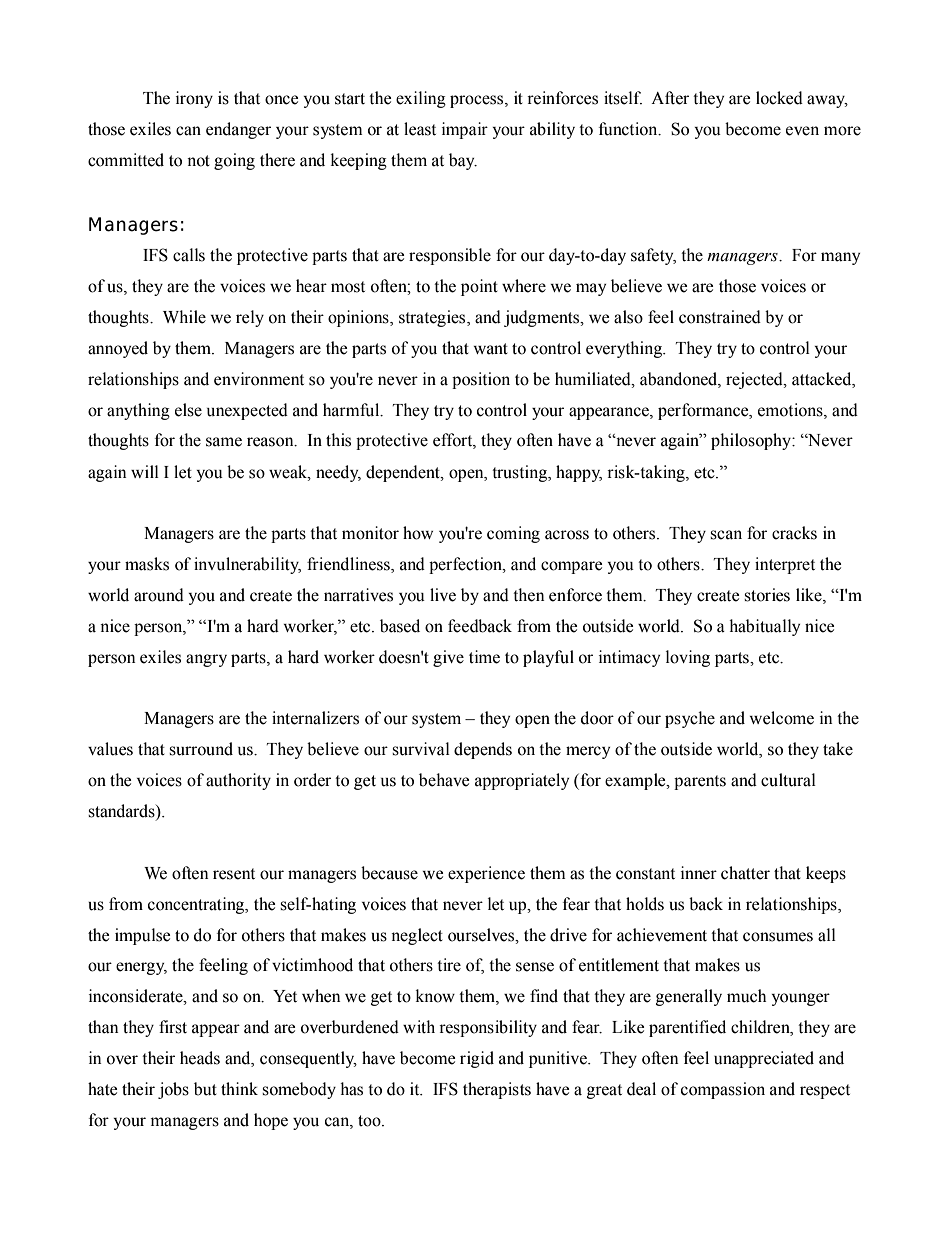  What do you see at coordinates (465, 130) in the screenshot?
I see `impair` at bounding box center [465, 130].
